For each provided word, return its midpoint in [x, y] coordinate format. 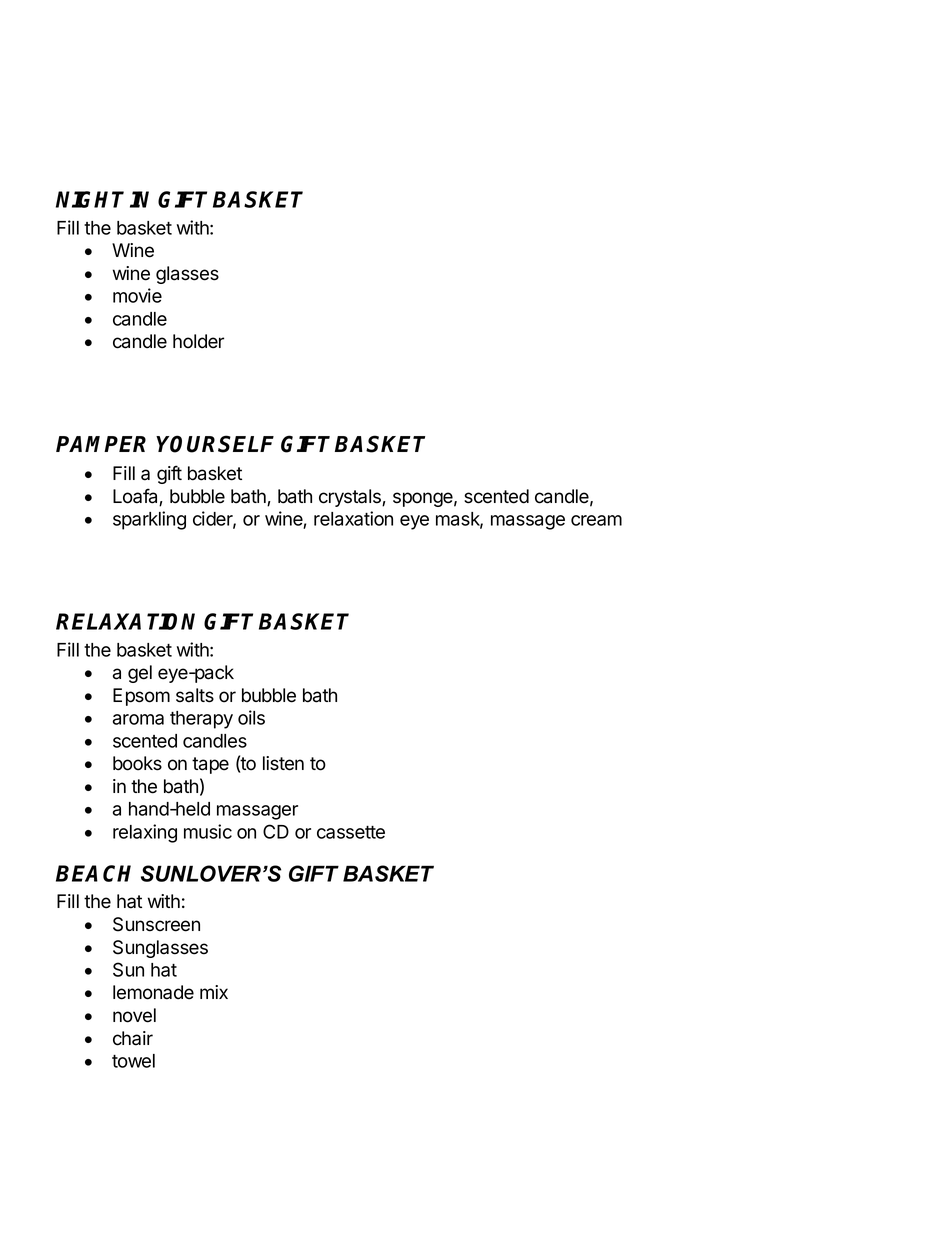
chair [133, 1038]
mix [214, 992]
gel [140, 674]
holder [198, 341]
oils [251, 717]
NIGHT [90, 199]
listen [283, 763]
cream [596, 520]
